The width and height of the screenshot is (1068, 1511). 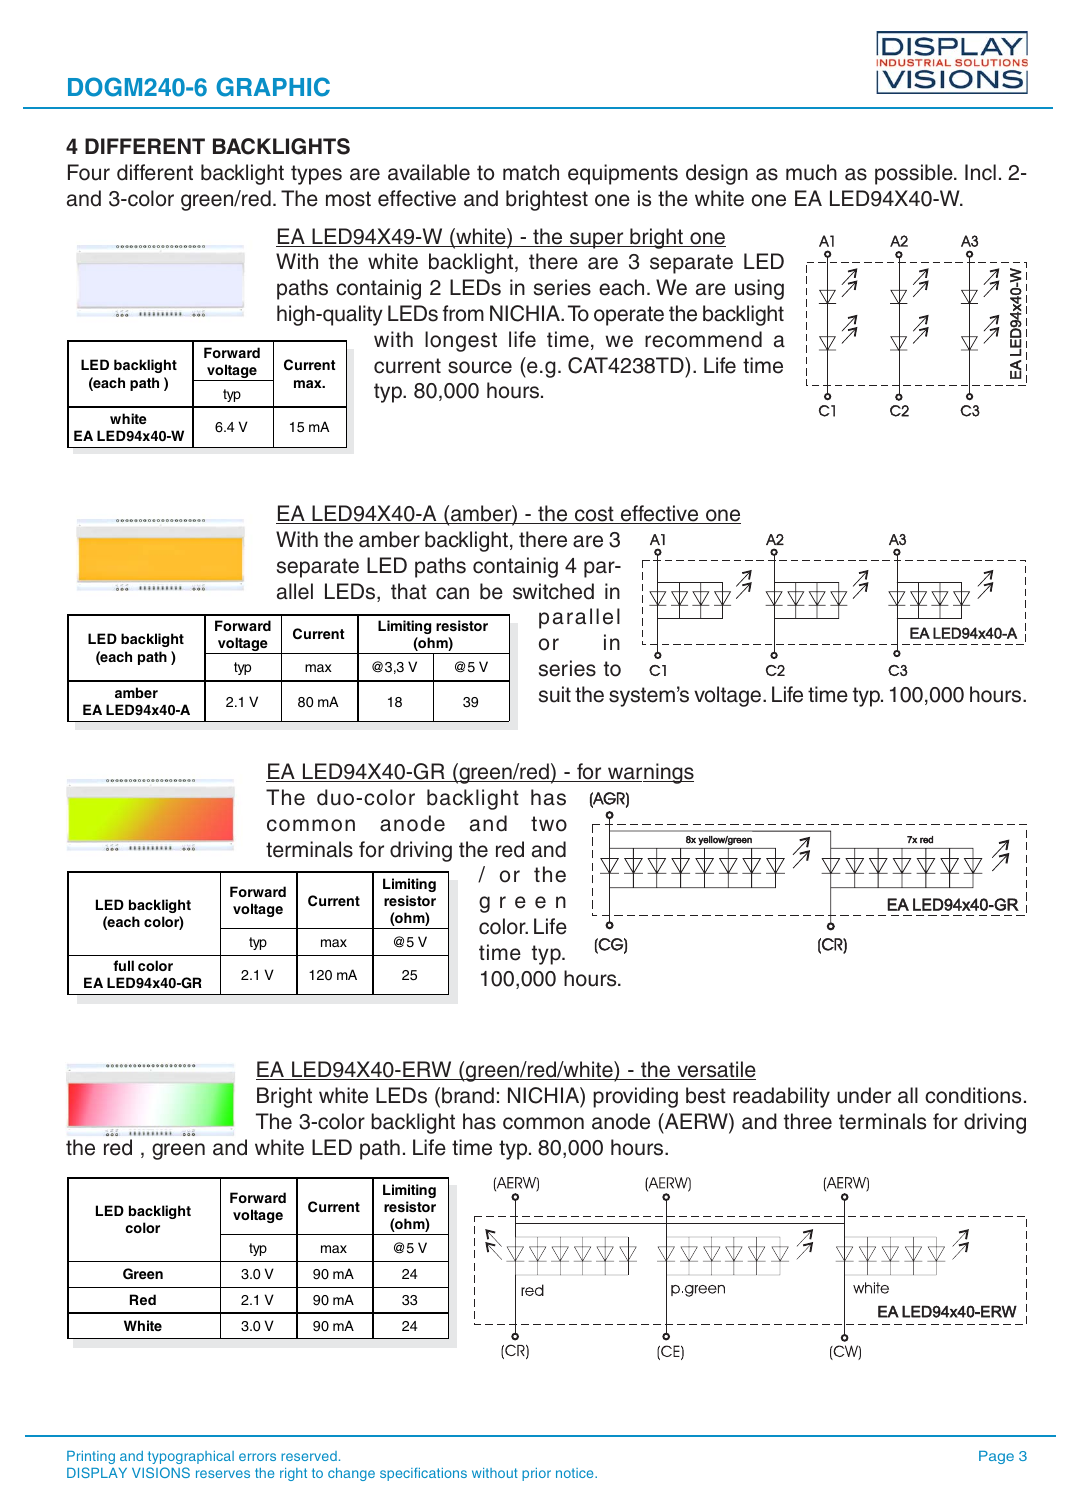 I want to click on under, so click(x=864, y=1095).
